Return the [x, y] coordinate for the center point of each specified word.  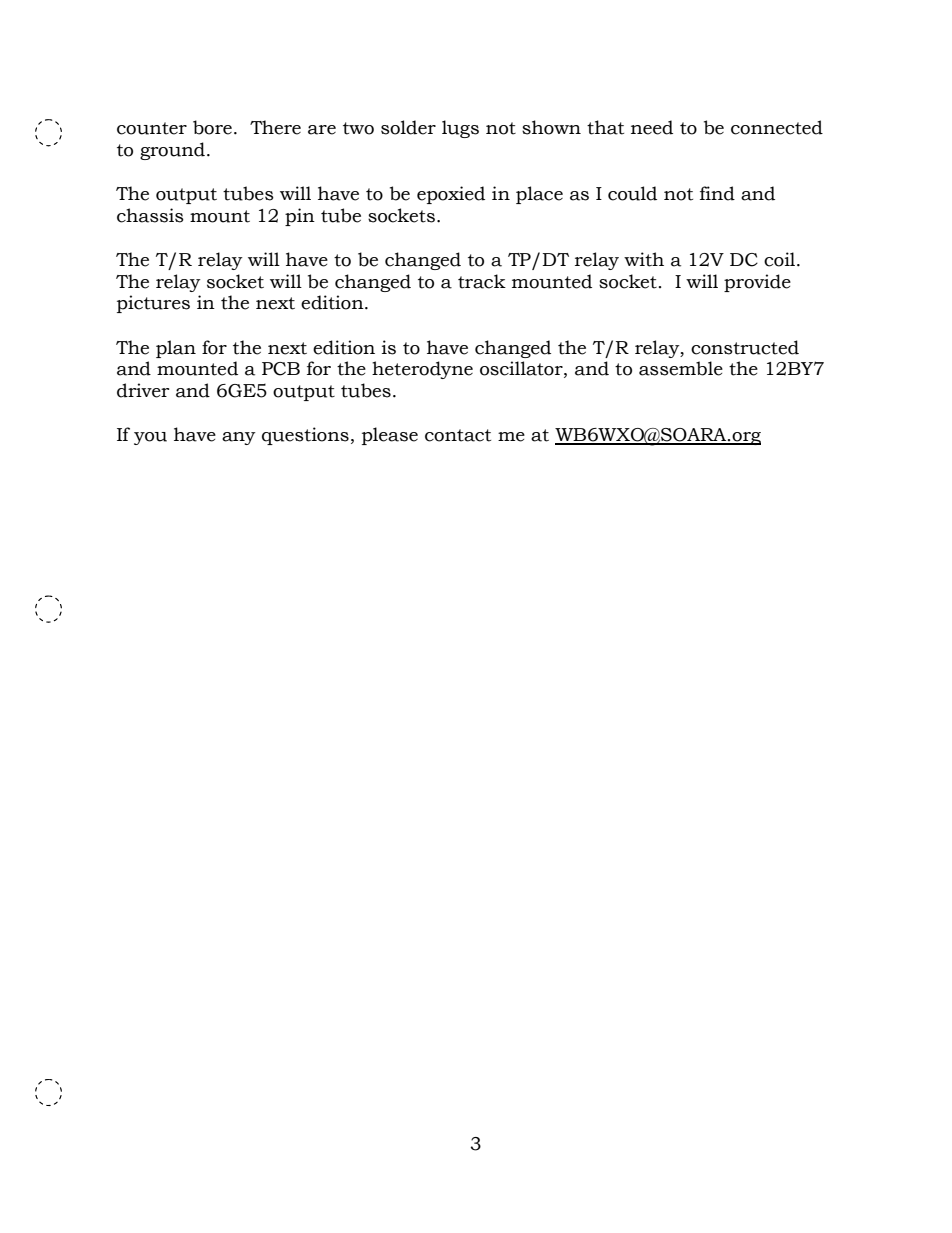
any [239, 438]
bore [212, 127]
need [652, 127]
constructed [745, 347]
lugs [460, 129]
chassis [150, 215]
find [717, 193]
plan [176, 349]
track [482, 281]
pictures [153, 304]
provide [757, 283]
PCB [281, 369]
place [539, 195]
